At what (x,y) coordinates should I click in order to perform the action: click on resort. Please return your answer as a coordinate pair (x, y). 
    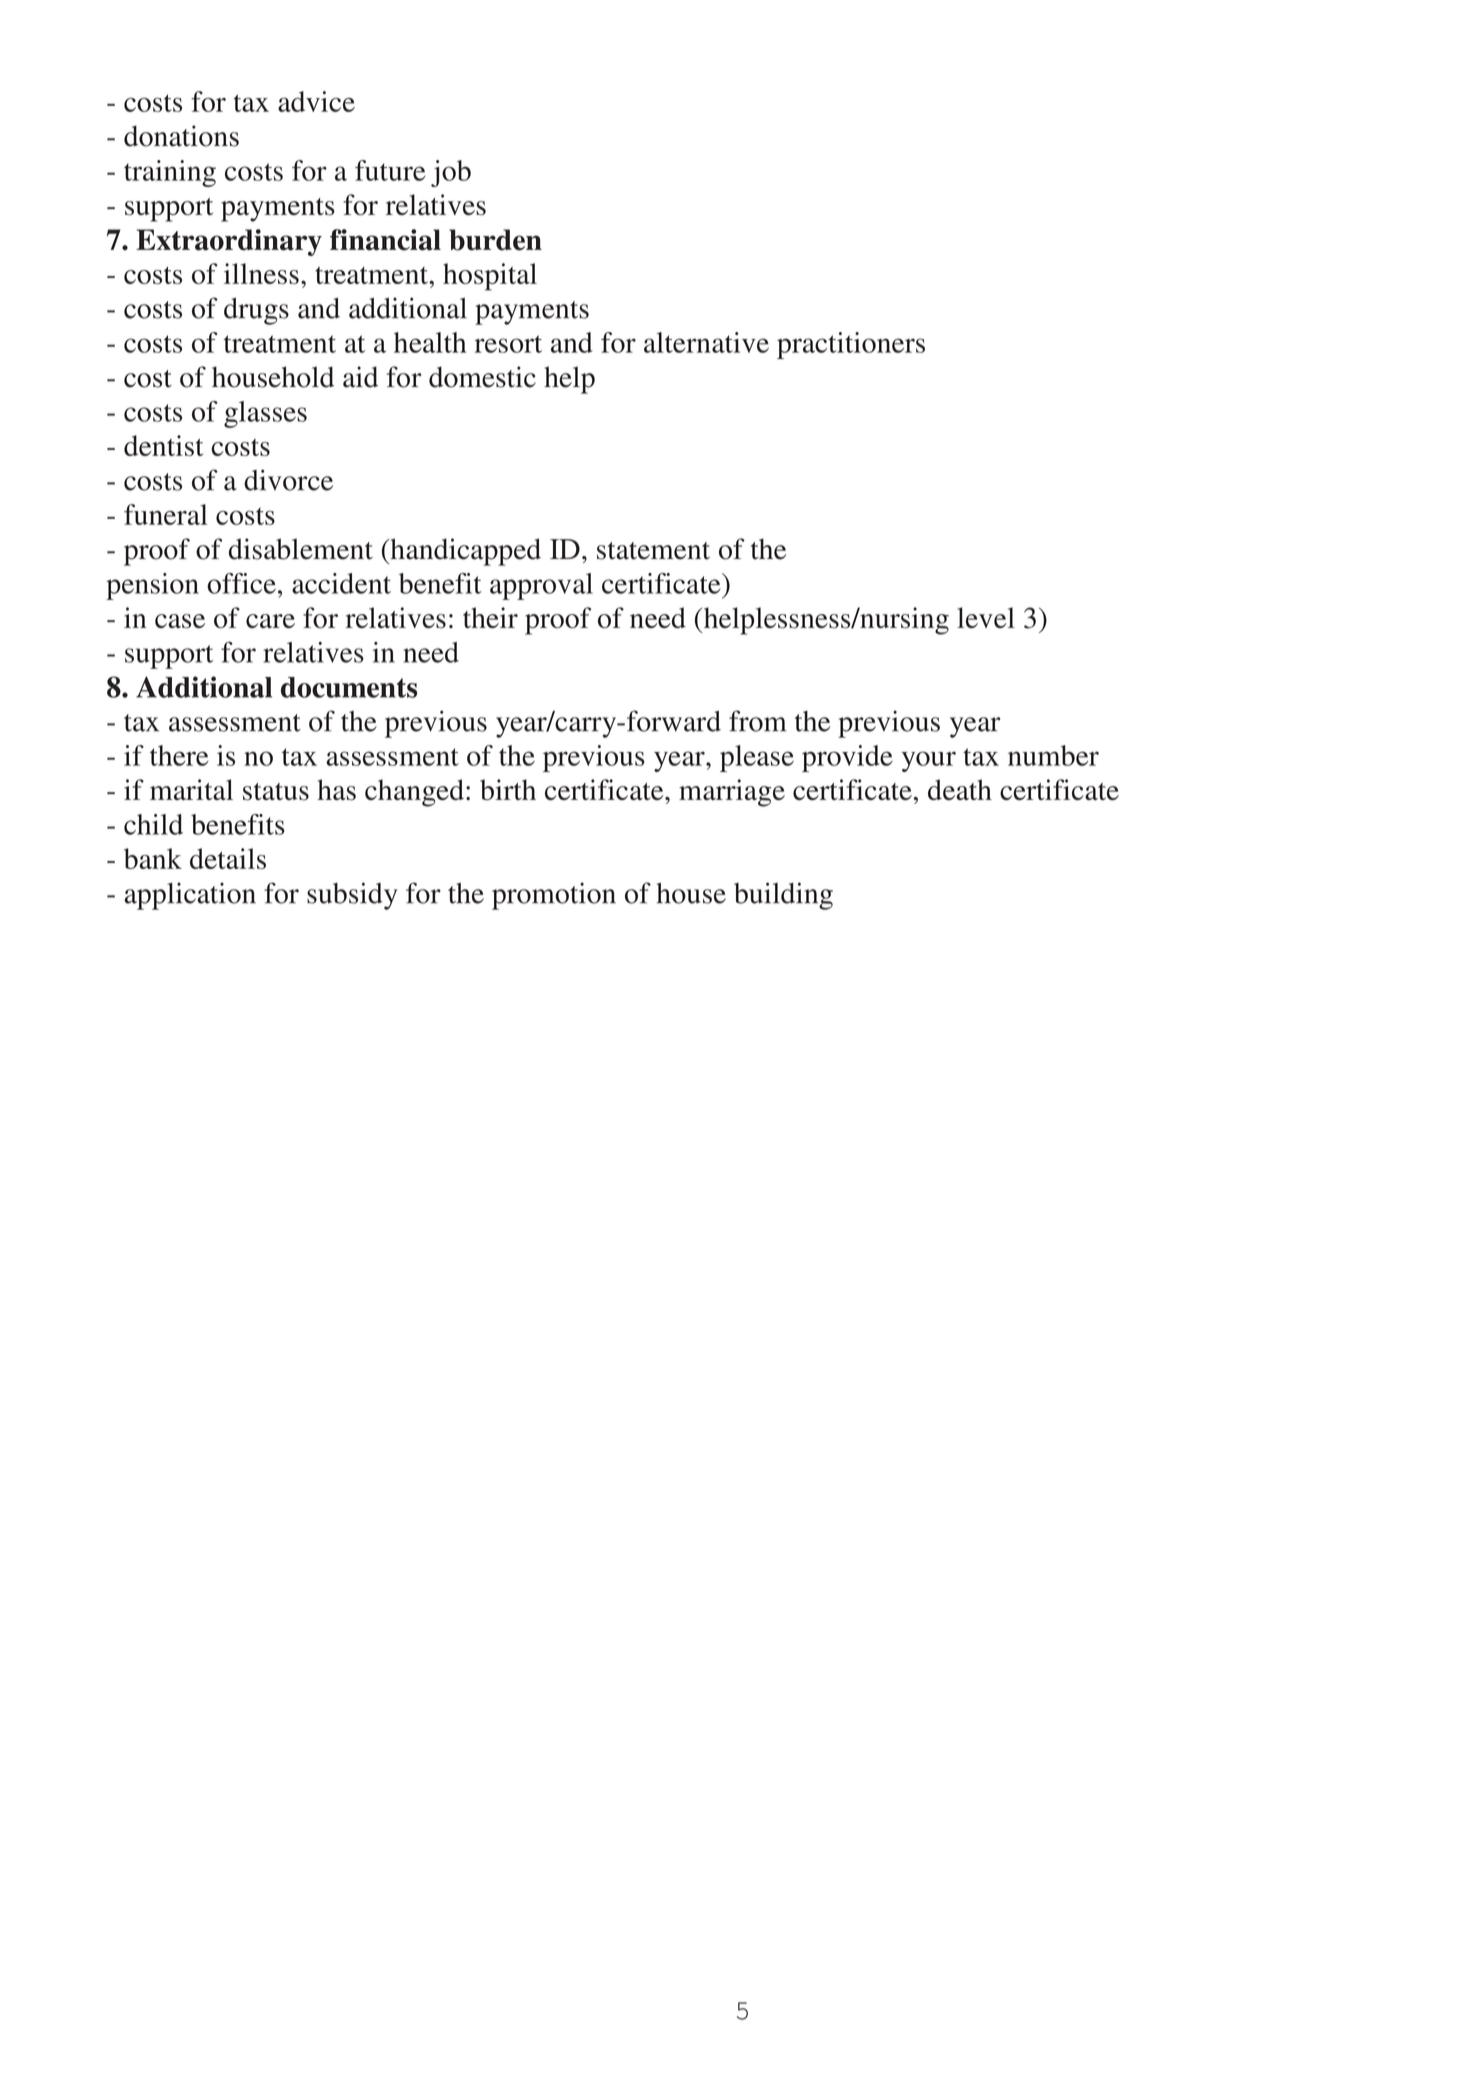
    Looking at the image, I should click on (508, 344).
